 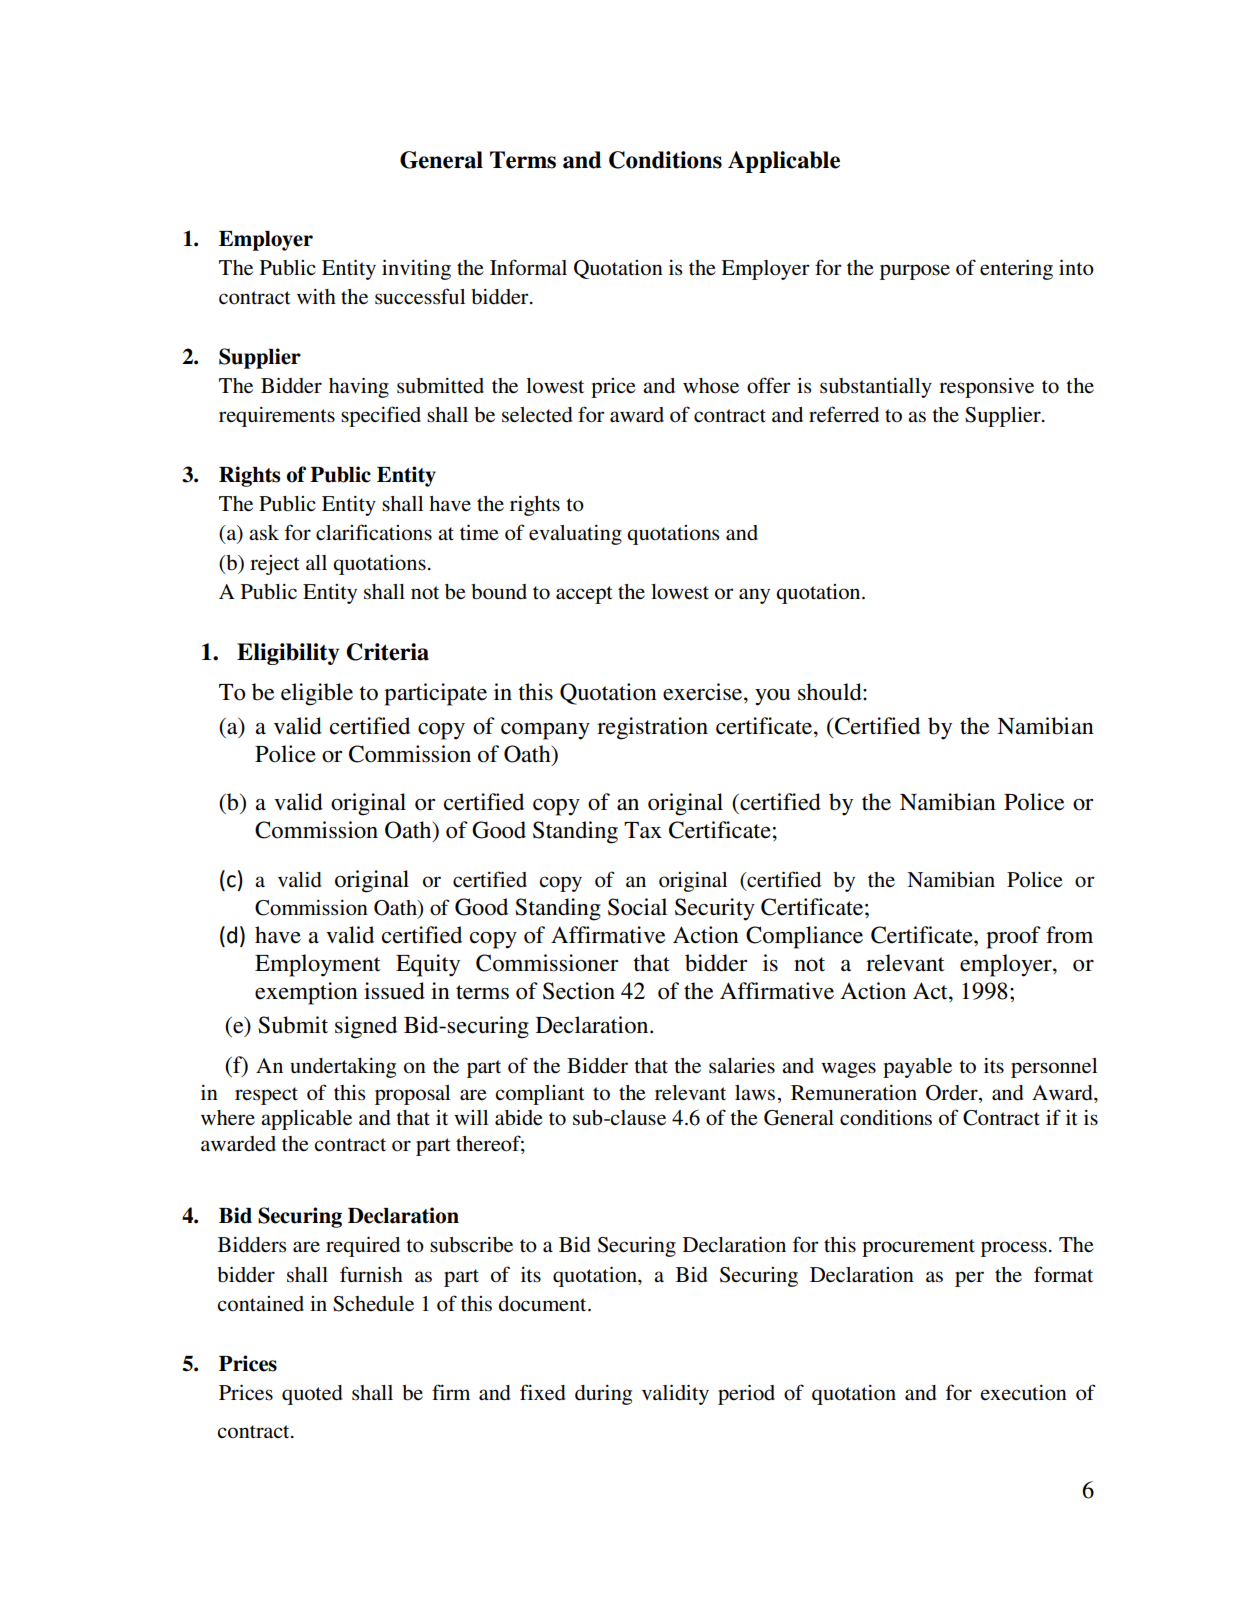 I want to click on quoted, so click(x=312, y=1395).
